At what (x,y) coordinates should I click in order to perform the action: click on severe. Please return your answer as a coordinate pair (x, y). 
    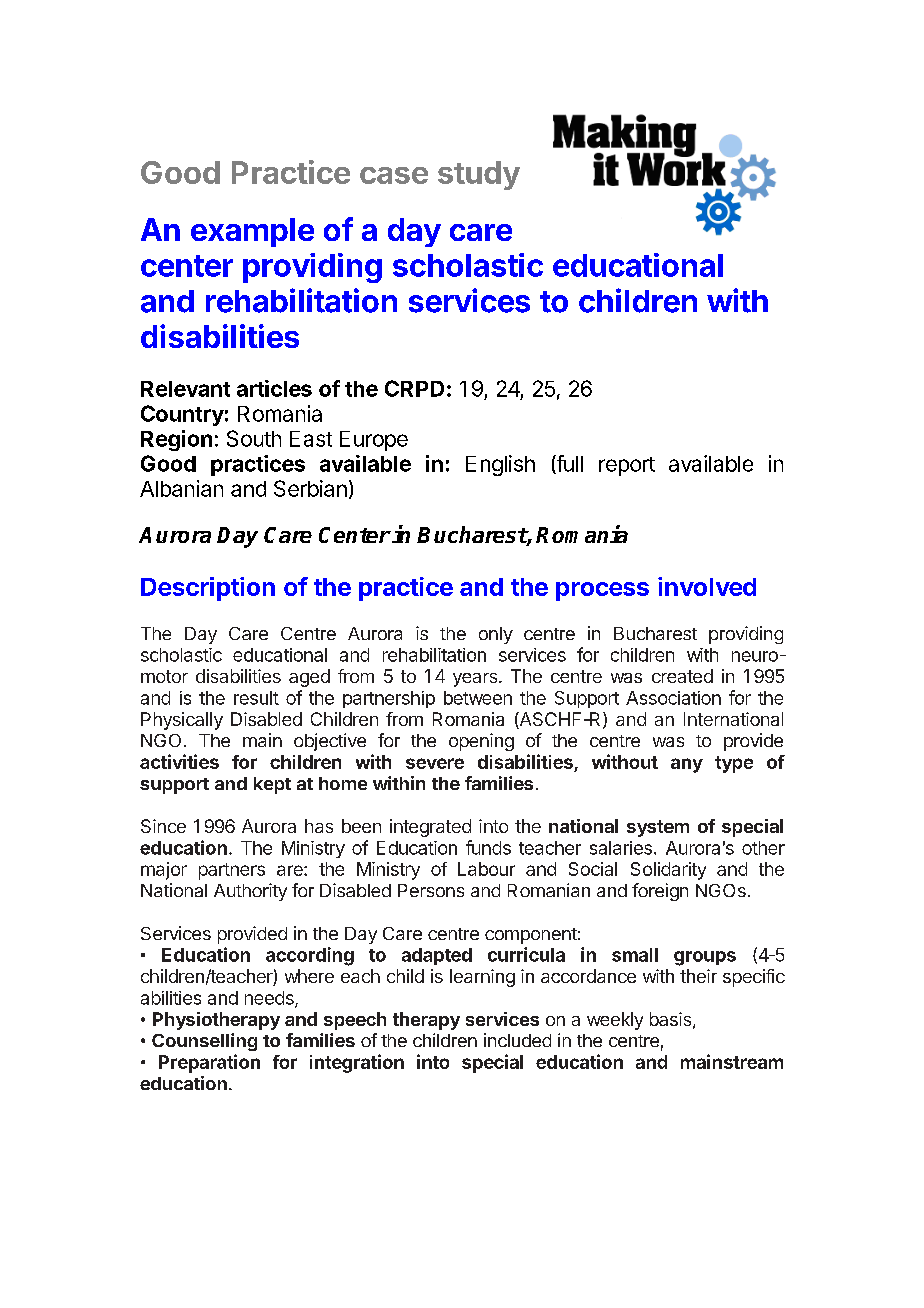
    Looking at the image, I should click on (435, 763).
